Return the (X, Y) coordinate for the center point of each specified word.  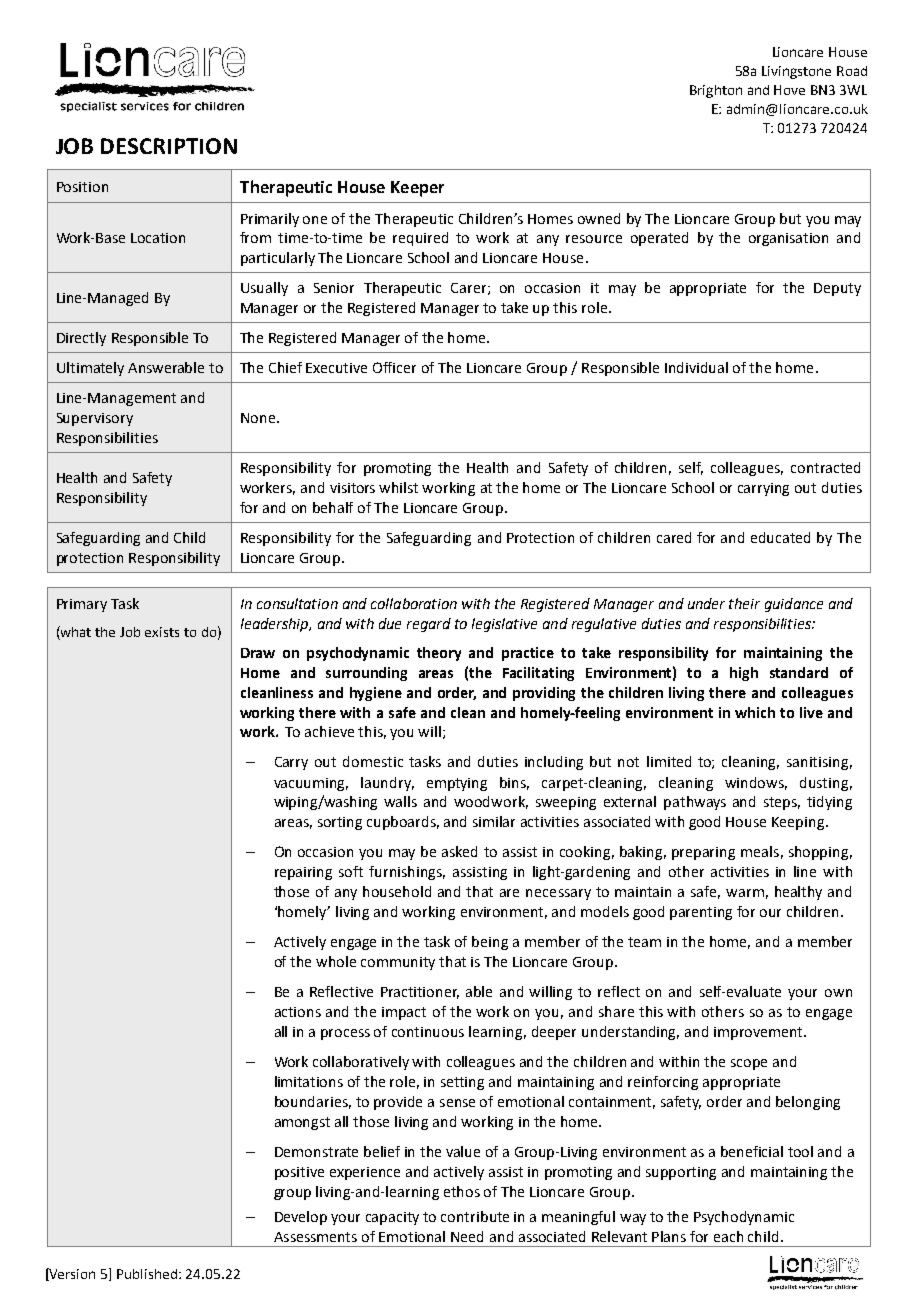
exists (162, 632)
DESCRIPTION (169, 146)
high (744, 674)
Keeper (417, 189)
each (728, 1236)
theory (439, 654)
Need (467, 1236)
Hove (789, 90)
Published (148, 1274)
